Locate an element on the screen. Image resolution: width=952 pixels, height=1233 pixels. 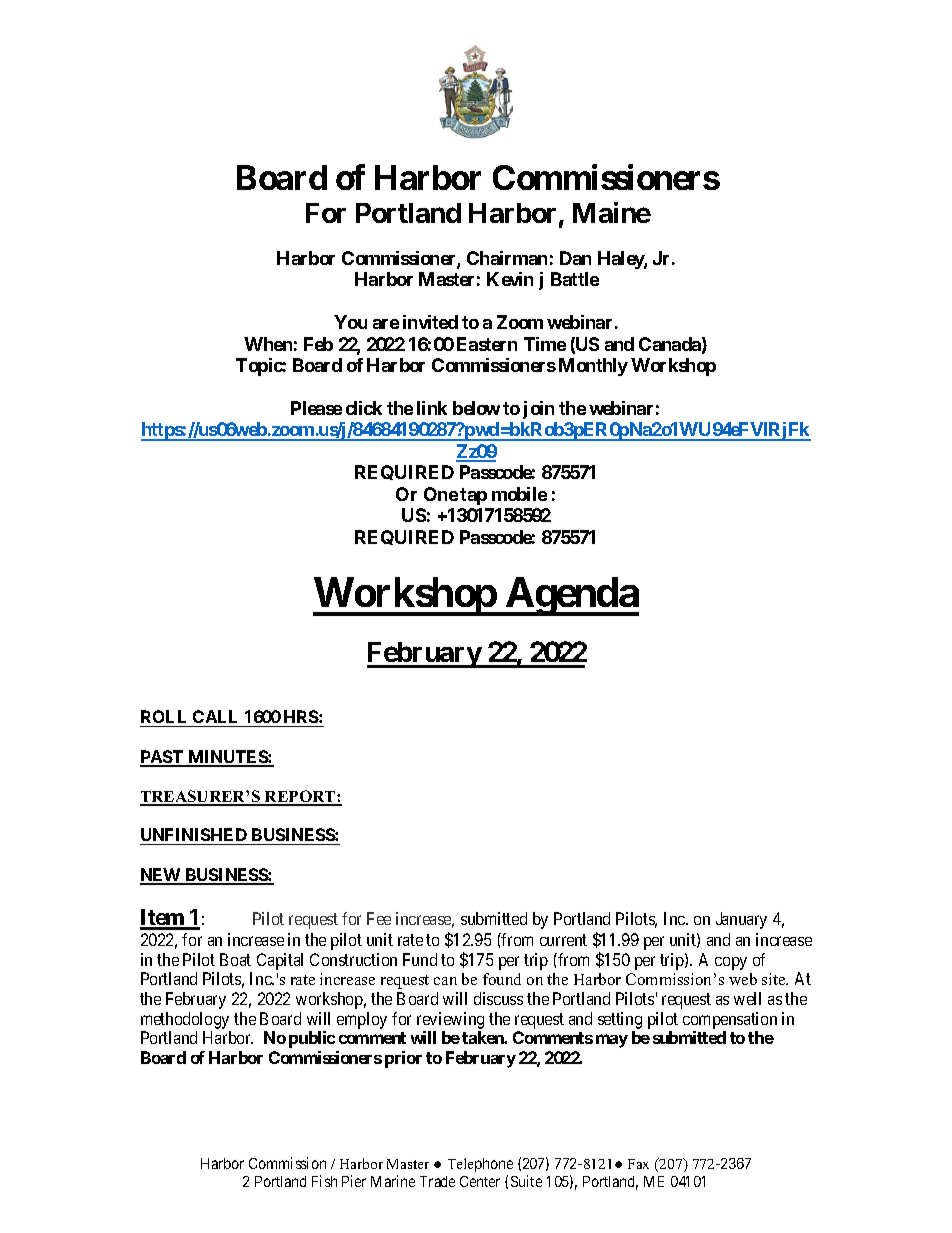
mobile is located at coordinates (519, 494).
